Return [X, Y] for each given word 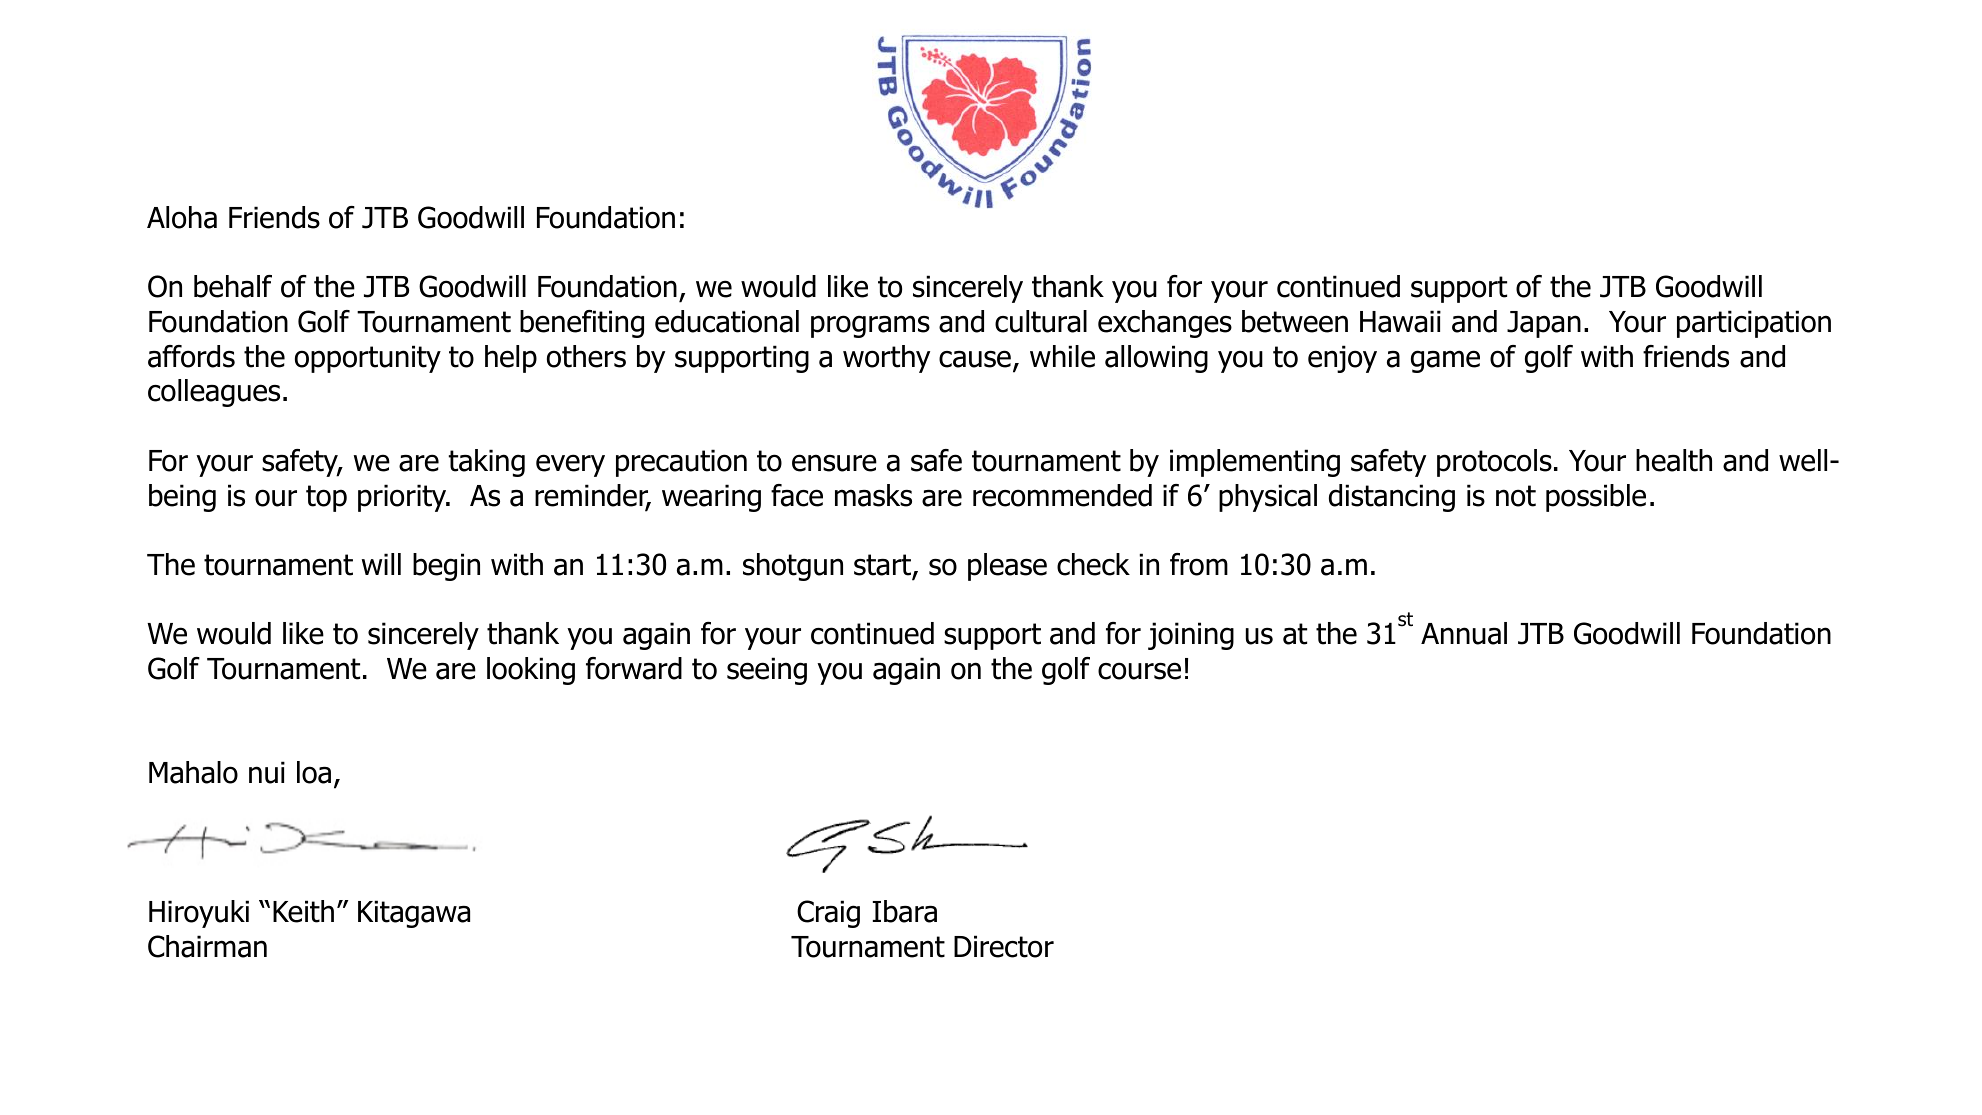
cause [975, 359]
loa [314, 772]
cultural [1041, 321]
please [1007, 567]
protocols [1494, 463]
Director [1004, 946]
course [1139, 671]
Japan [1544, 324]
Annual [1464, 633]
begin [446, 567]
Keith [303, 911]
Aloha [182, 217]
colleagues [214, 393]
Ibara [905, 911]
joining [1191, 636]
